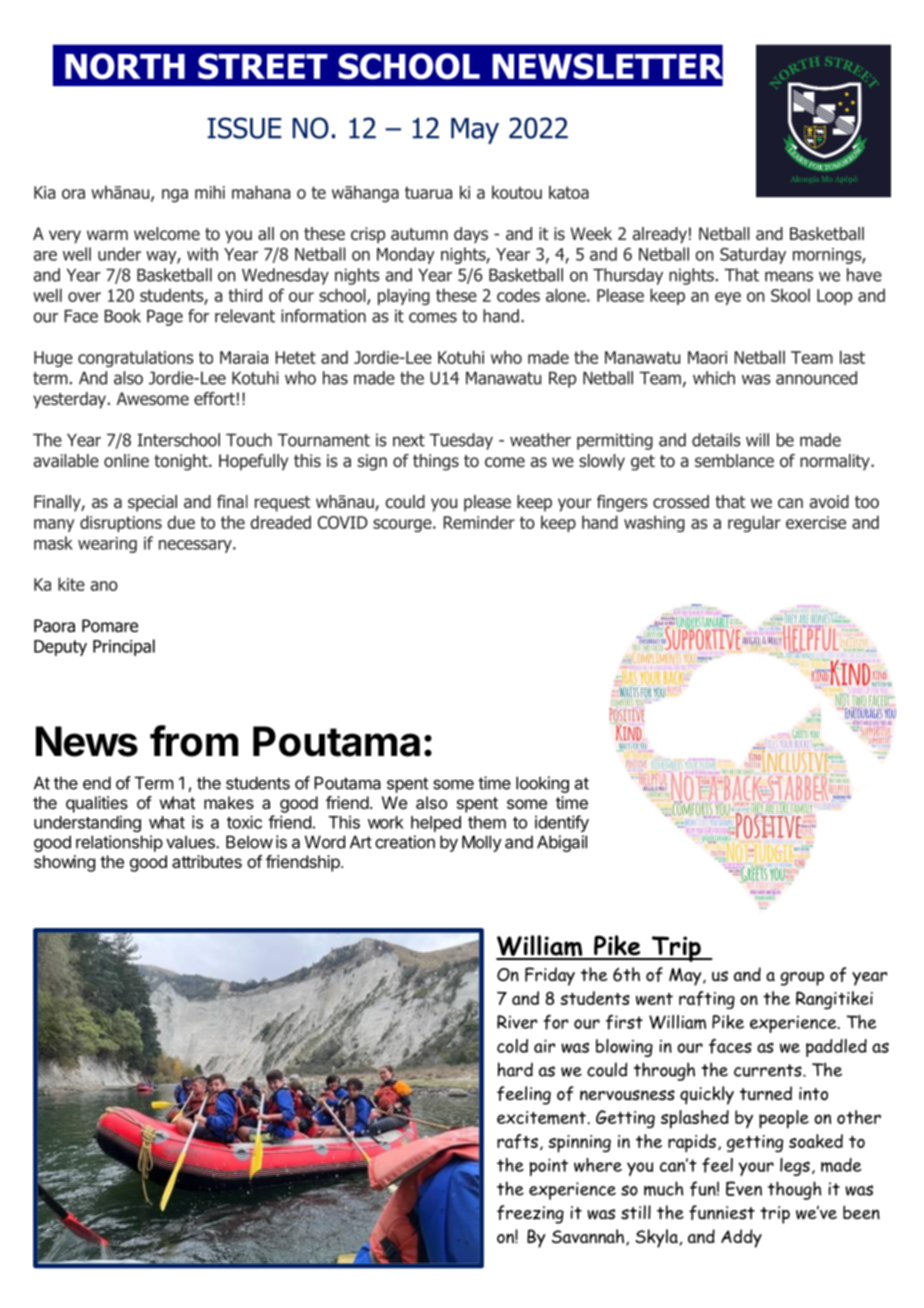 The image size is (924, 1308). What do you see at coordinates (126, 461) in the image?
I see `online` at bounding box center [126, 461].
